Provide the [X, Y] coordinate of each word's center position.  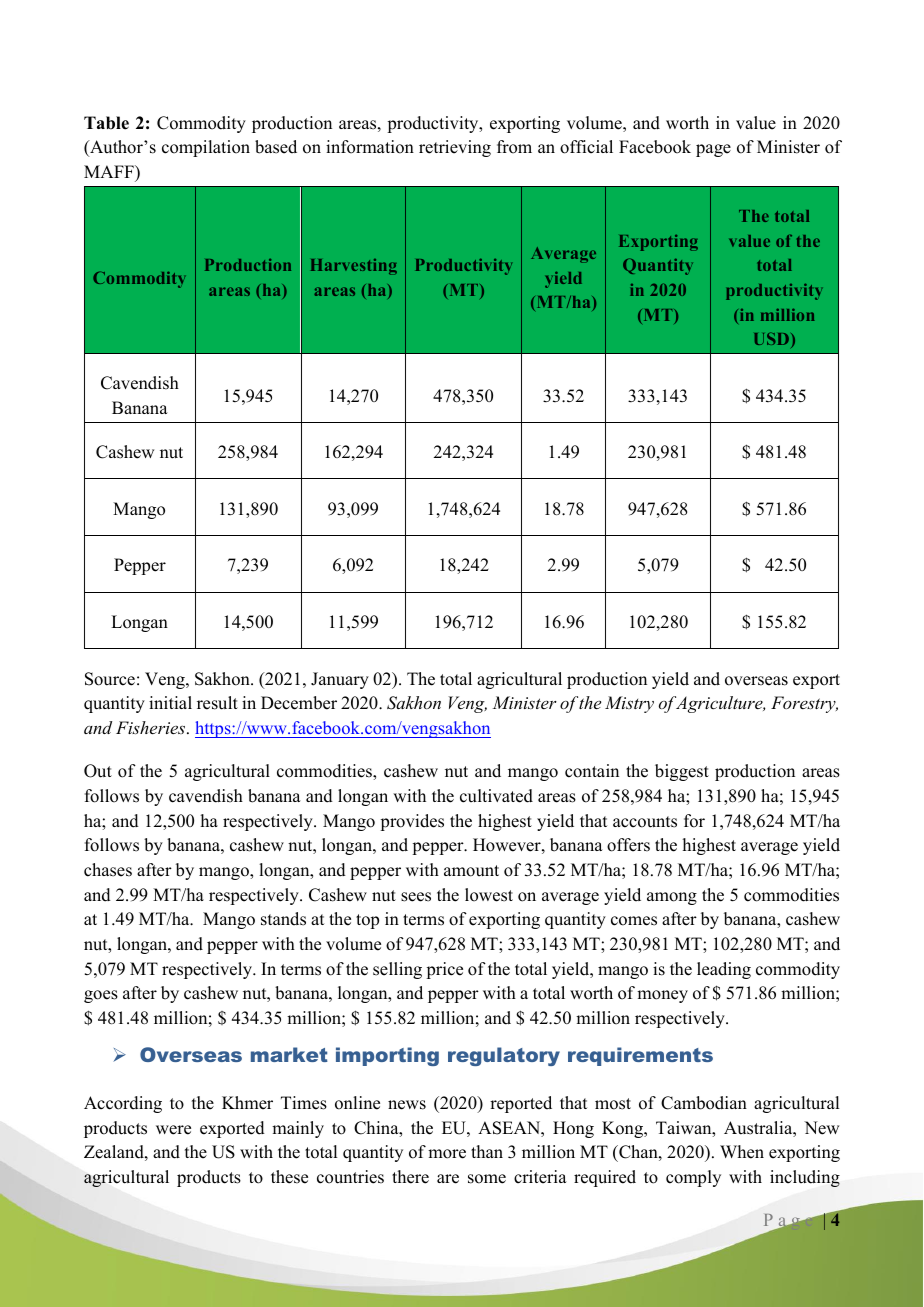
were [173, 1130]
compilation [206, 148]
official [586, 147]
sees [416, 897]
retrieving [455, 148]
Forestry [804, 704]
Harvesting [354, 267]
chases [108, 870]
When [742, 1152]
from [514, 147]
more [447, 1154]
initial [170, 702]
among [672, 898]
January [340, 680]
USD [773, 340]
